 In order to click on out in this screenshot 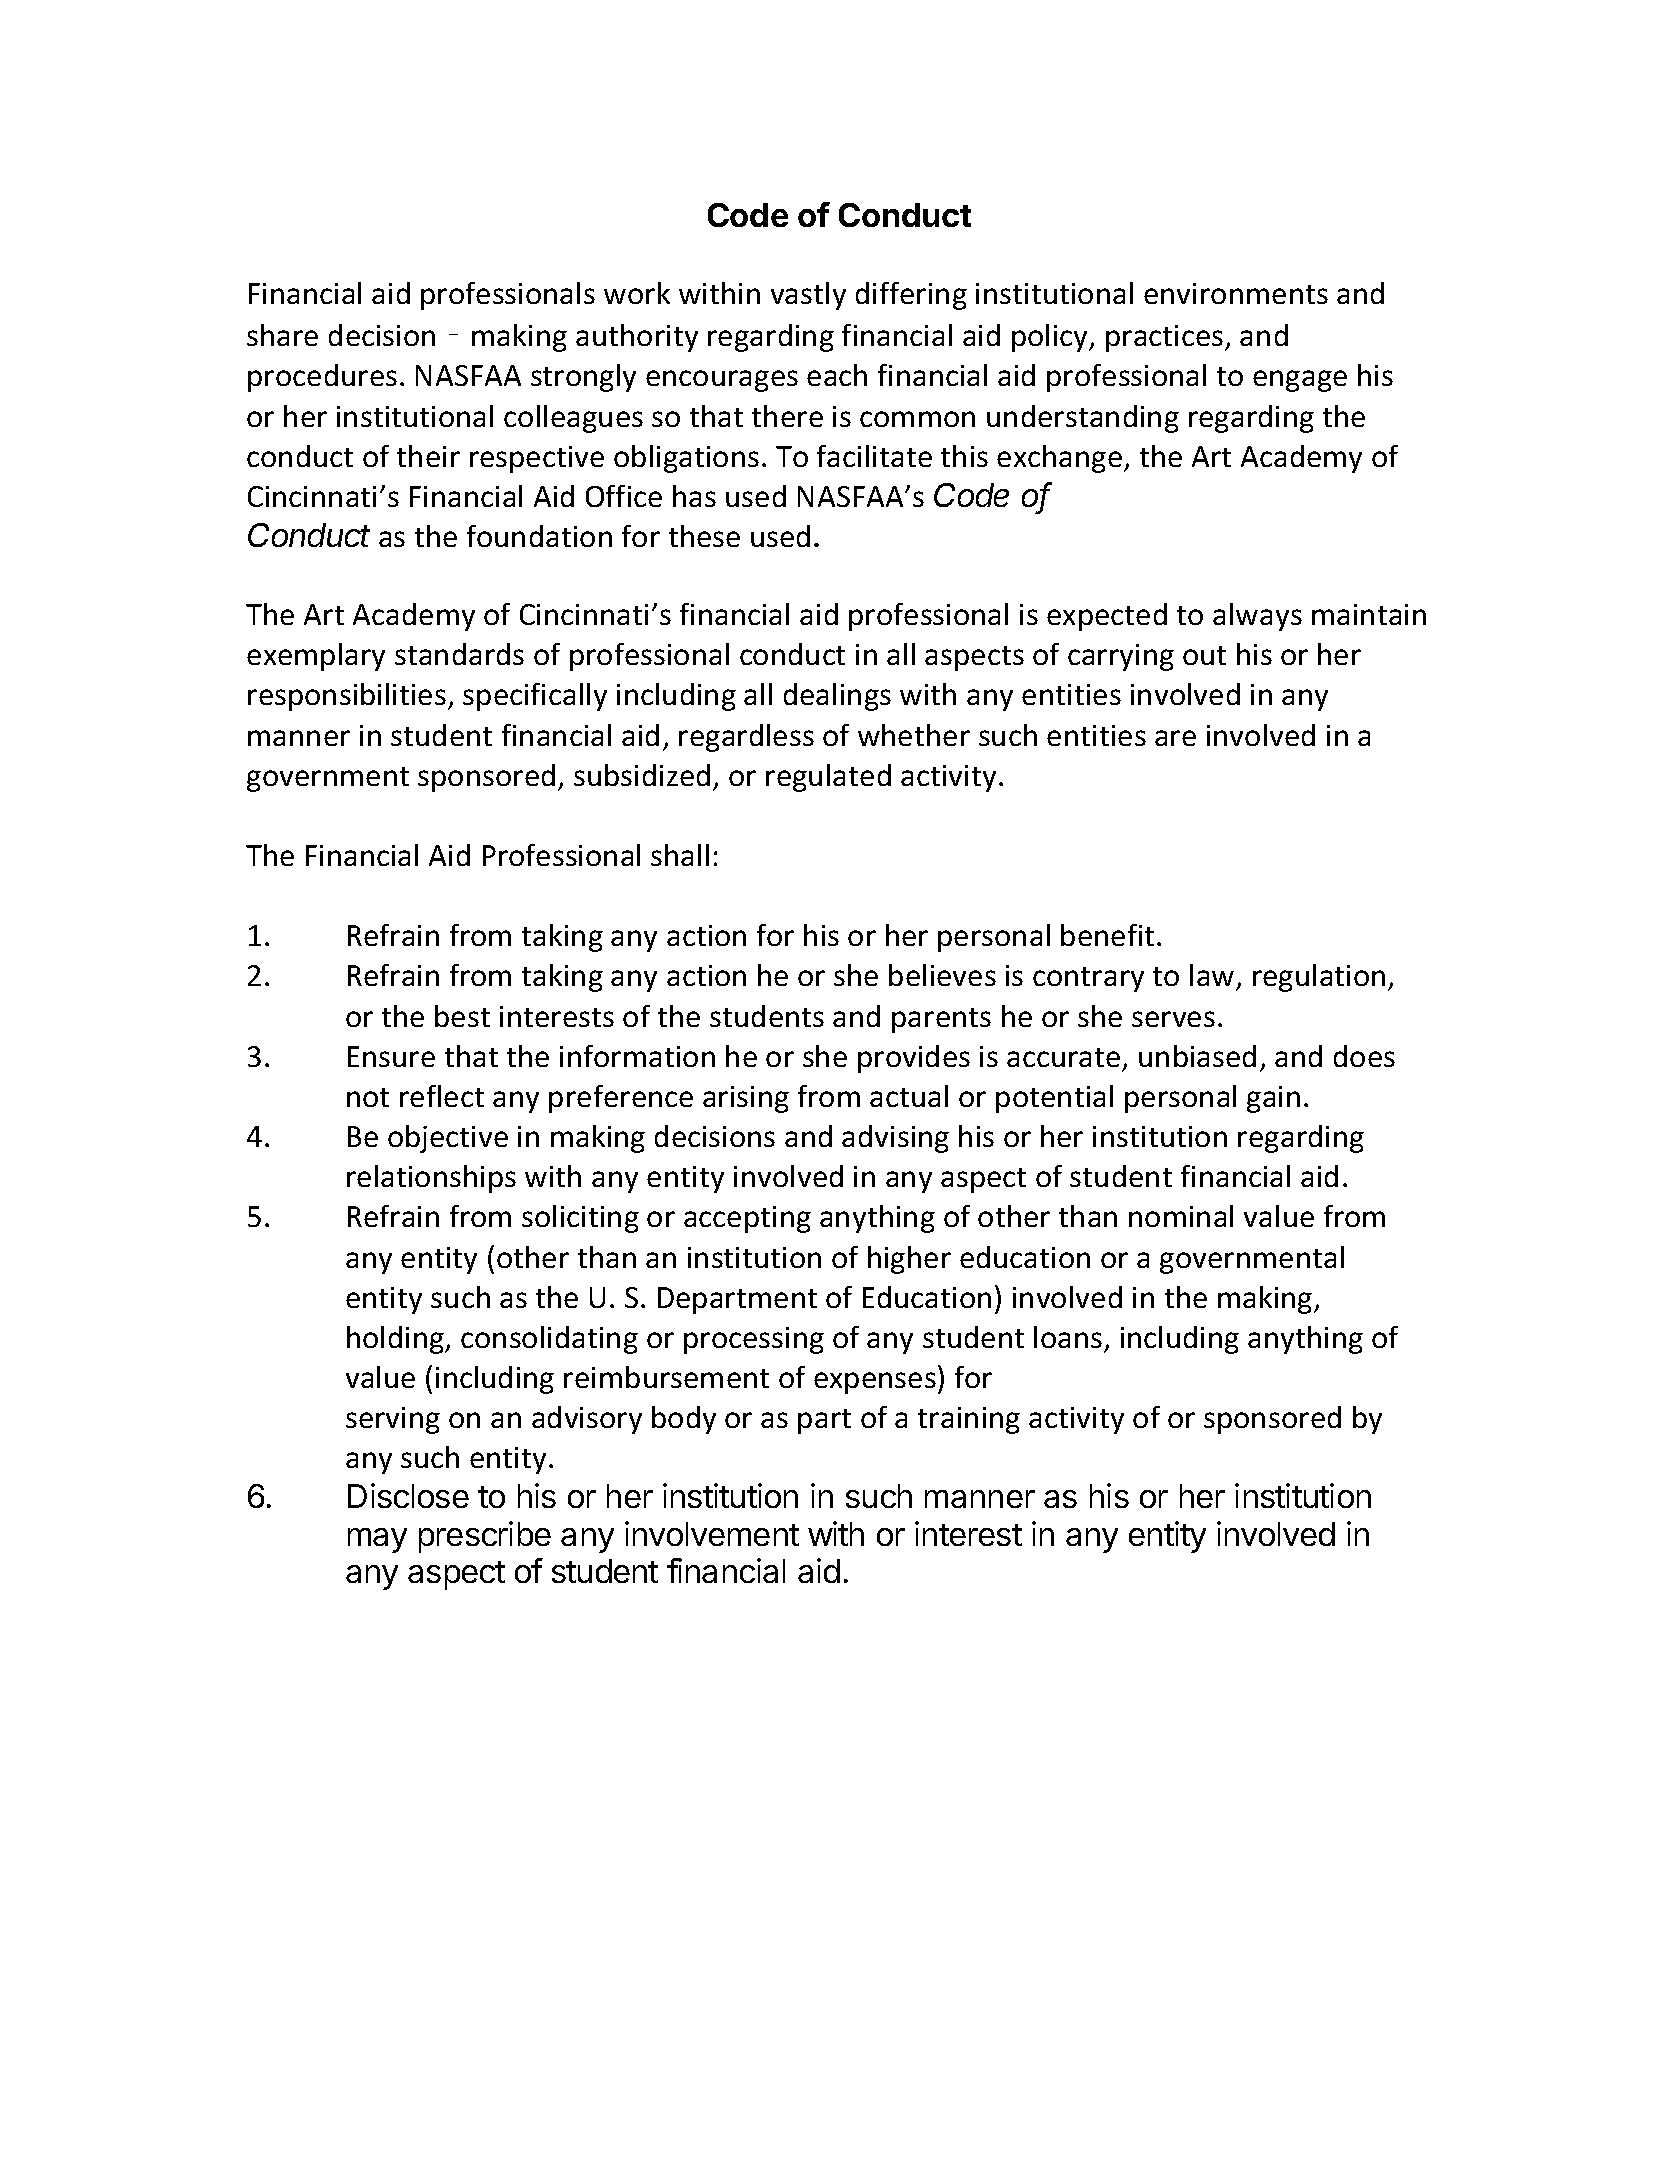, I will do `click(1204, 655)`.
